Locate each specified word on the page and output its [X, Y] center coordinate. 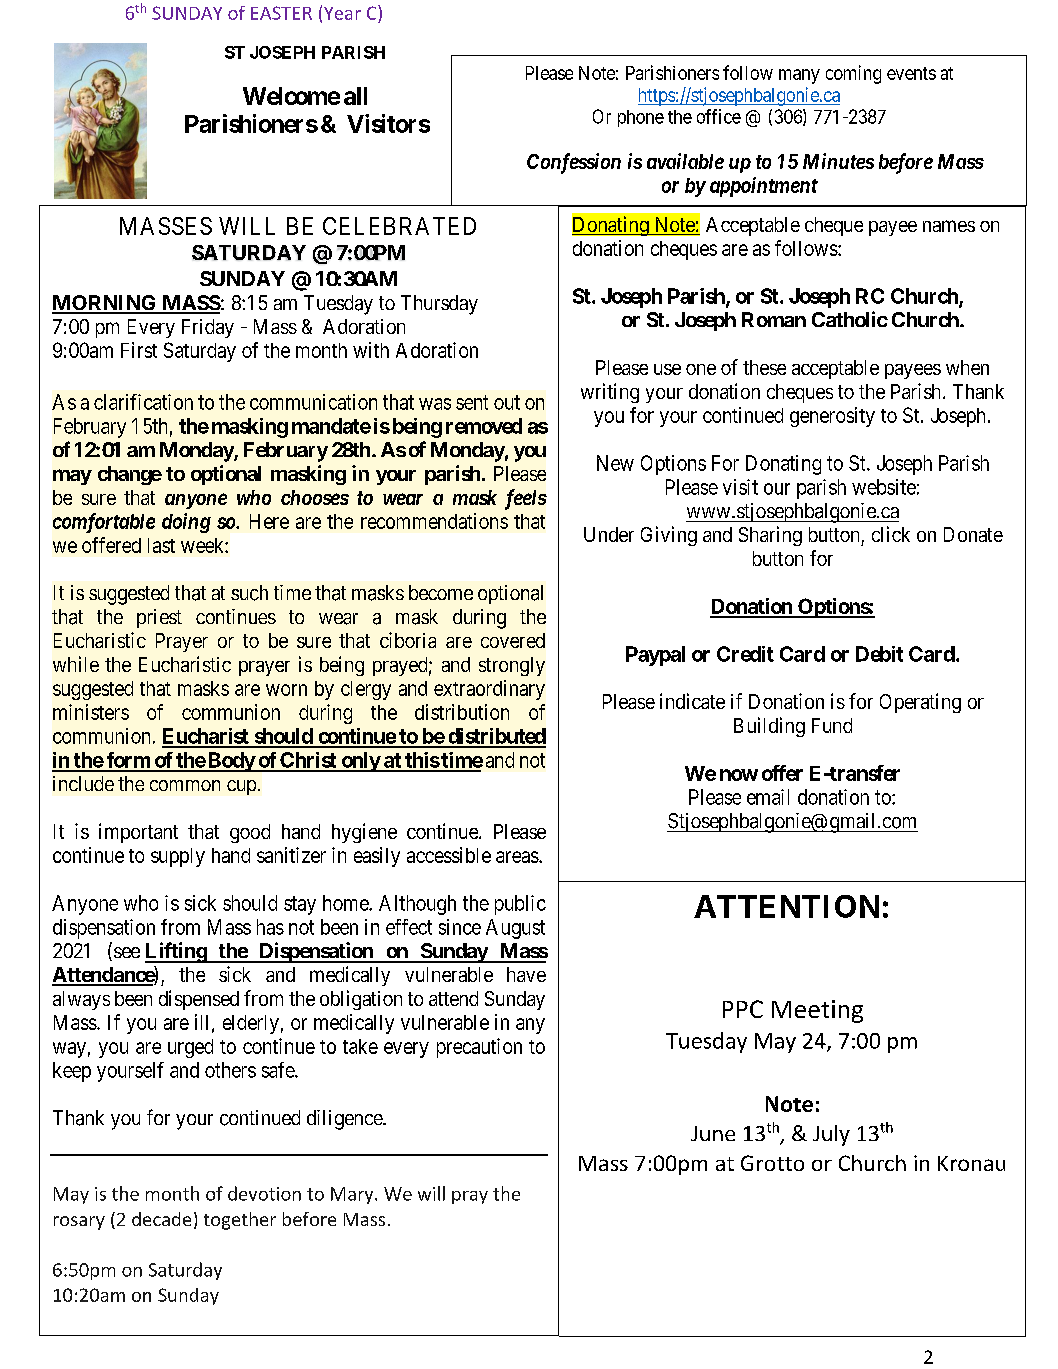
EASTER [281, 13]
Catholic [850, 319]
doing [186, 523]
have [526, 974]
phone [641, 118]
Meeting [817, 1011]
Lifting [176, 952]
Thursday [439, 305]
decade [161, 1219]
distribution [462, 712]
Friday [208, 328]
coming [853, 74]
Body [231, 762]
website [884, 487]
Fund [832, 725]
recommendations [434, 521]
